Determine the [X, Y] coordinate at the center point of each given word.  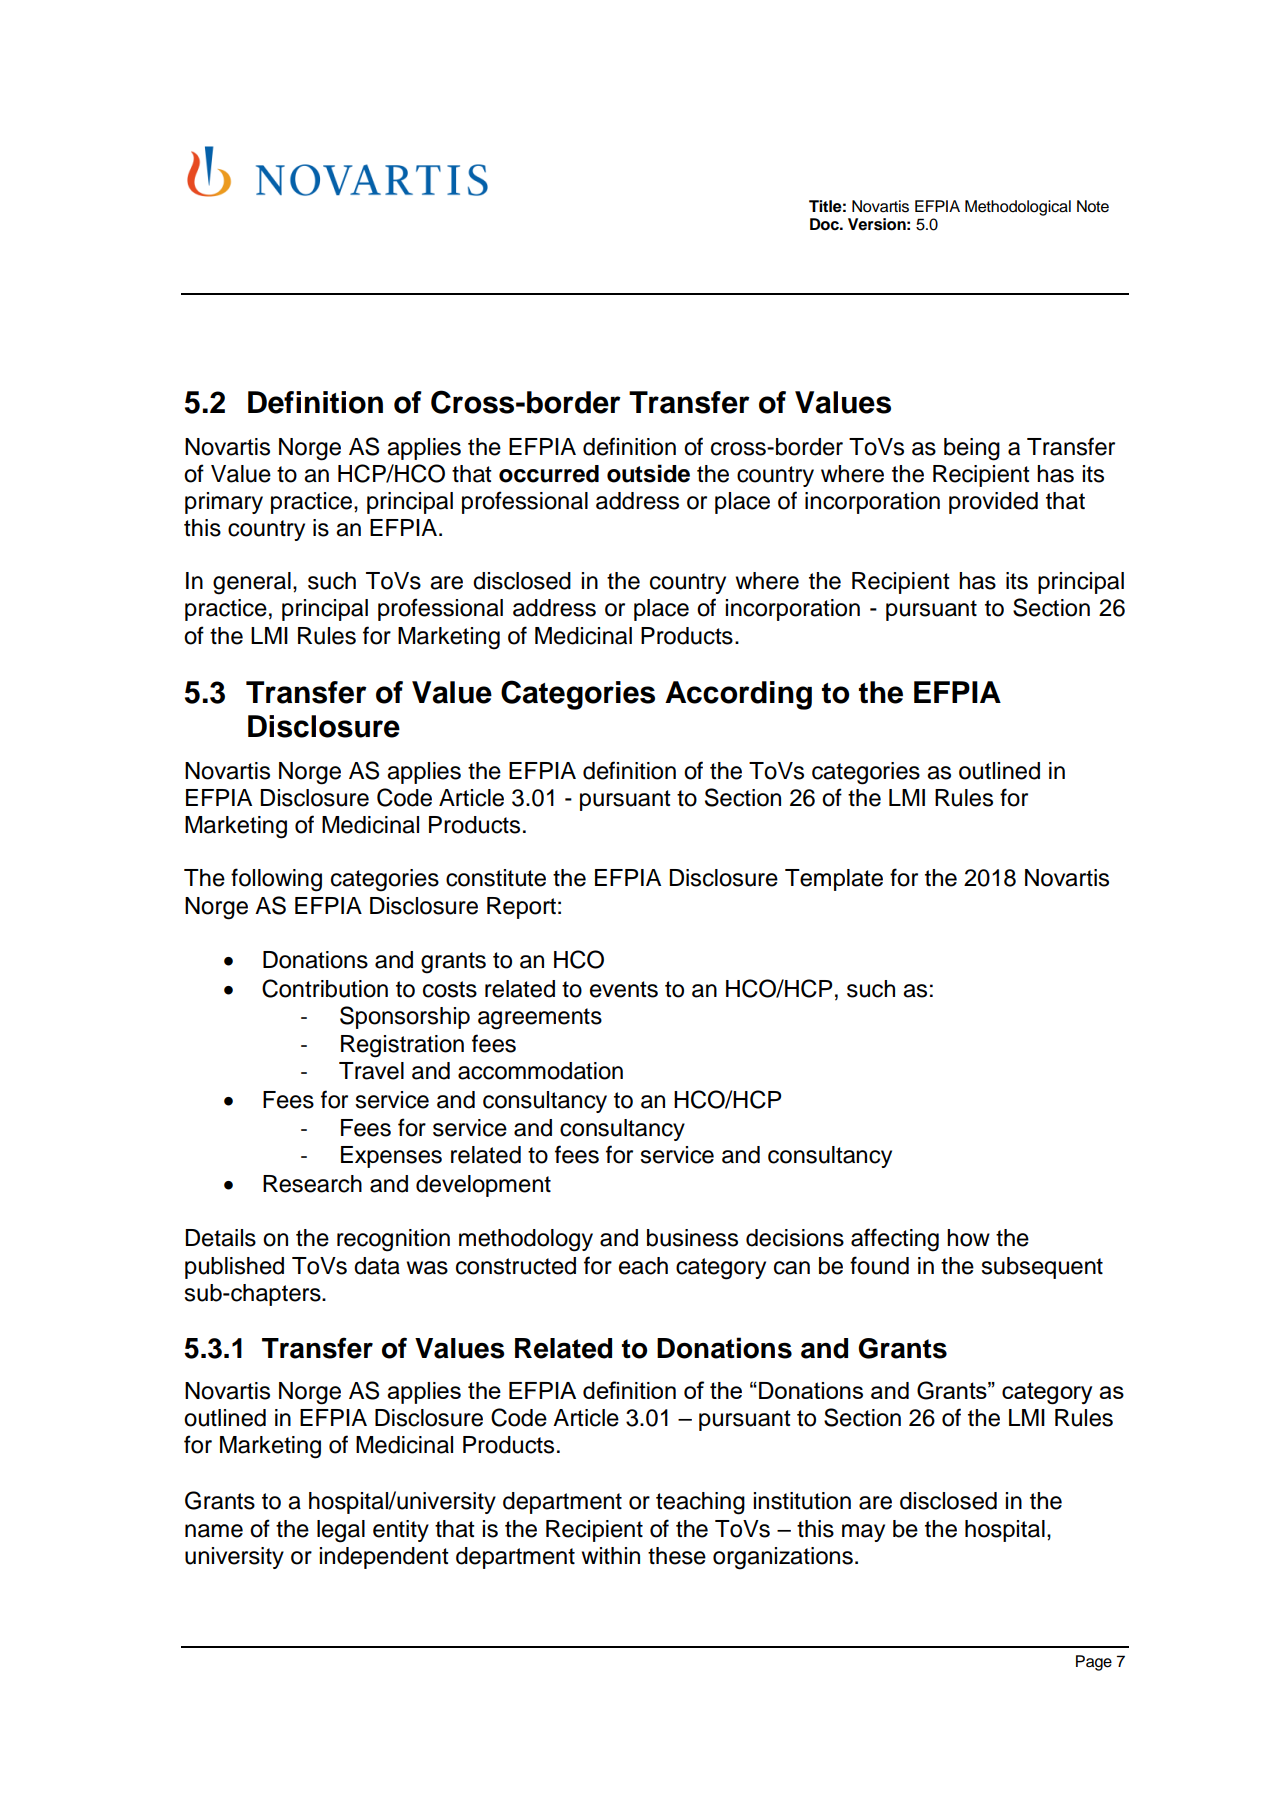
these [677, 1556]
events [624, 989]
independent [384, 1558]
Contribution [325, 988]
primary [224, 503]
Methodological [1018, 208]
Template [834, 880]
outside [648, 473]
